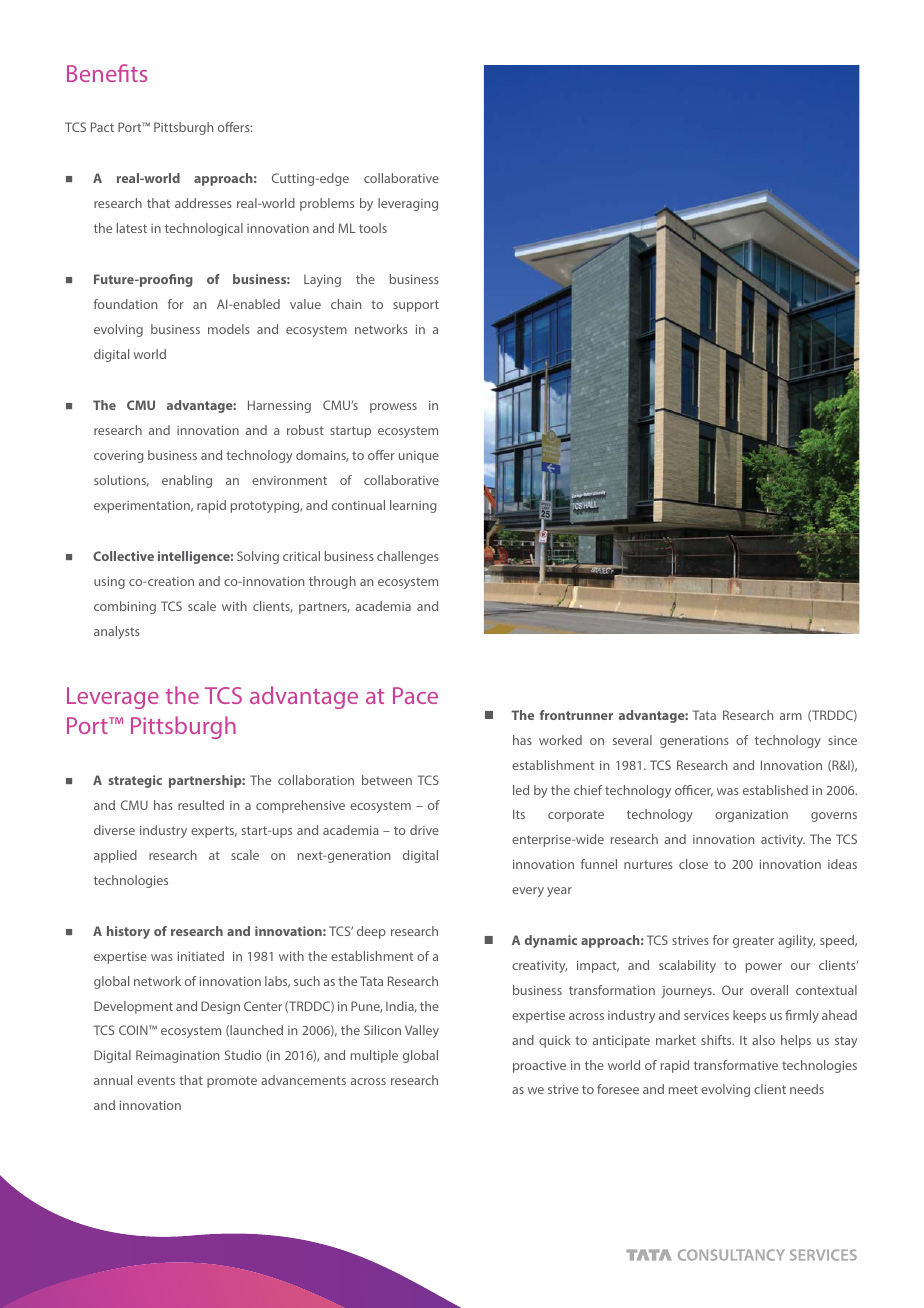 Image resolution: width=924 pixels, height=1308 pixels. Describe the element at coordinates (753, 942) in the page. I see `greater` at that location.
